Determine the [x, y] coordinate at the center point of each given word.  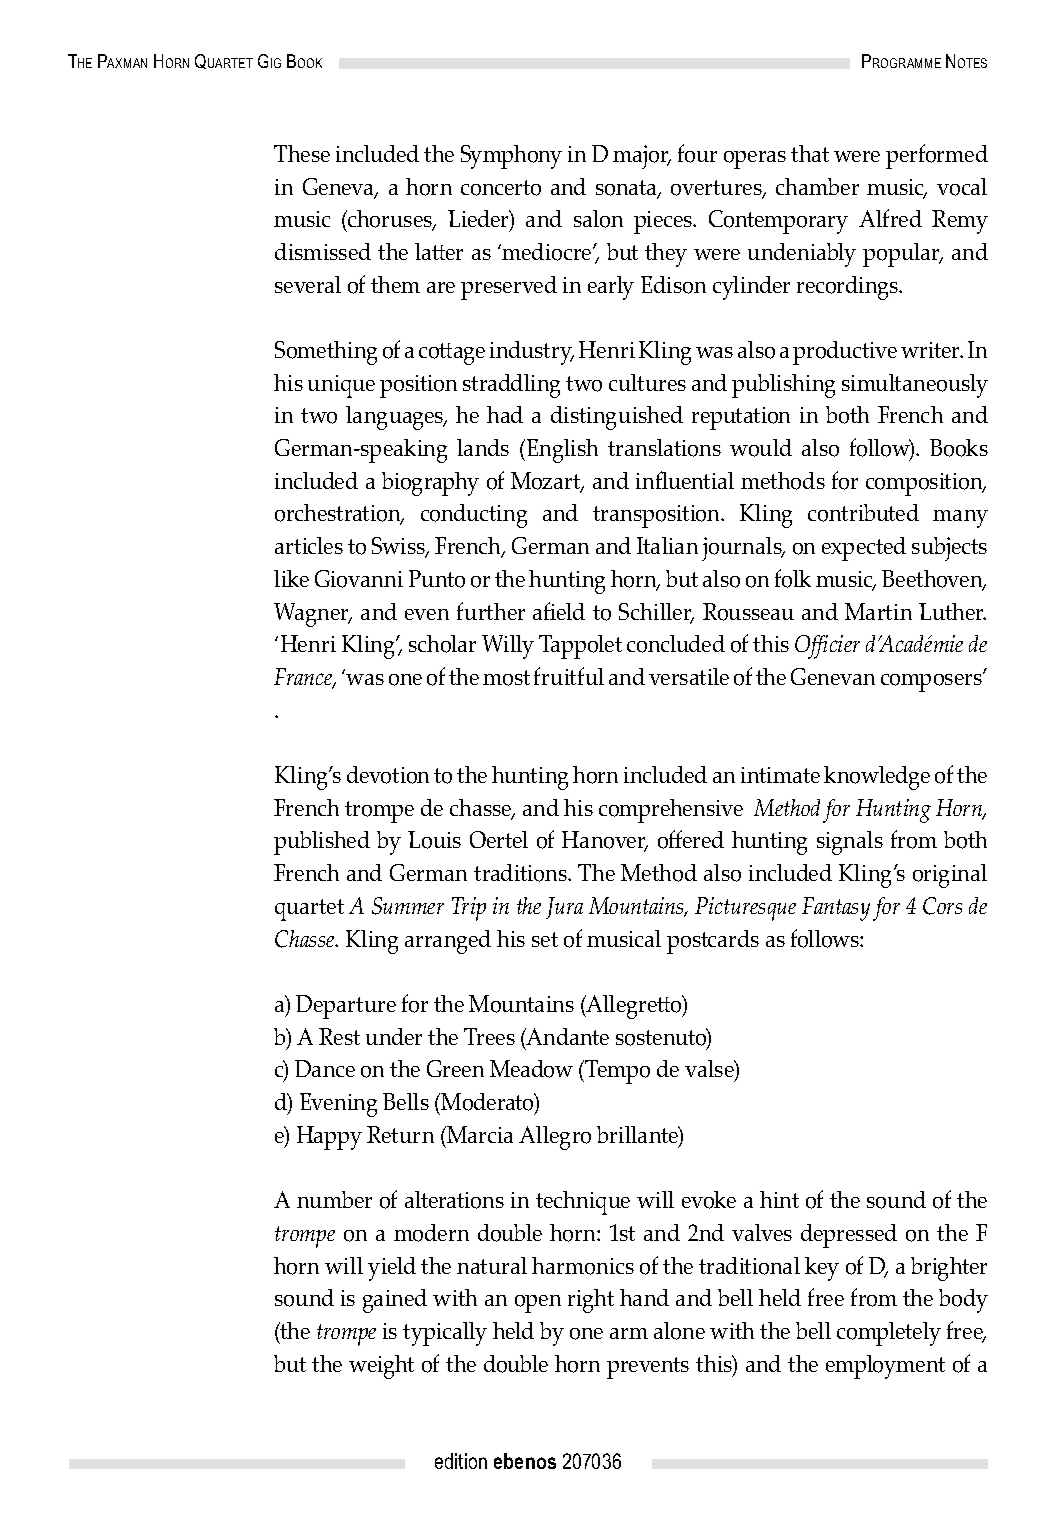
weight [381, 1367]
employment [885, 1367]
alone [679, 1331]
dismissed [323, 251]
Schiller [656, 613]
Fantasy [836, 909]
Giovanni [359, 579]
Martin [878, 611]
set [545, 939]
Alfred [890, 218]
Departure [346, 1007]
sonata [627, 189]
